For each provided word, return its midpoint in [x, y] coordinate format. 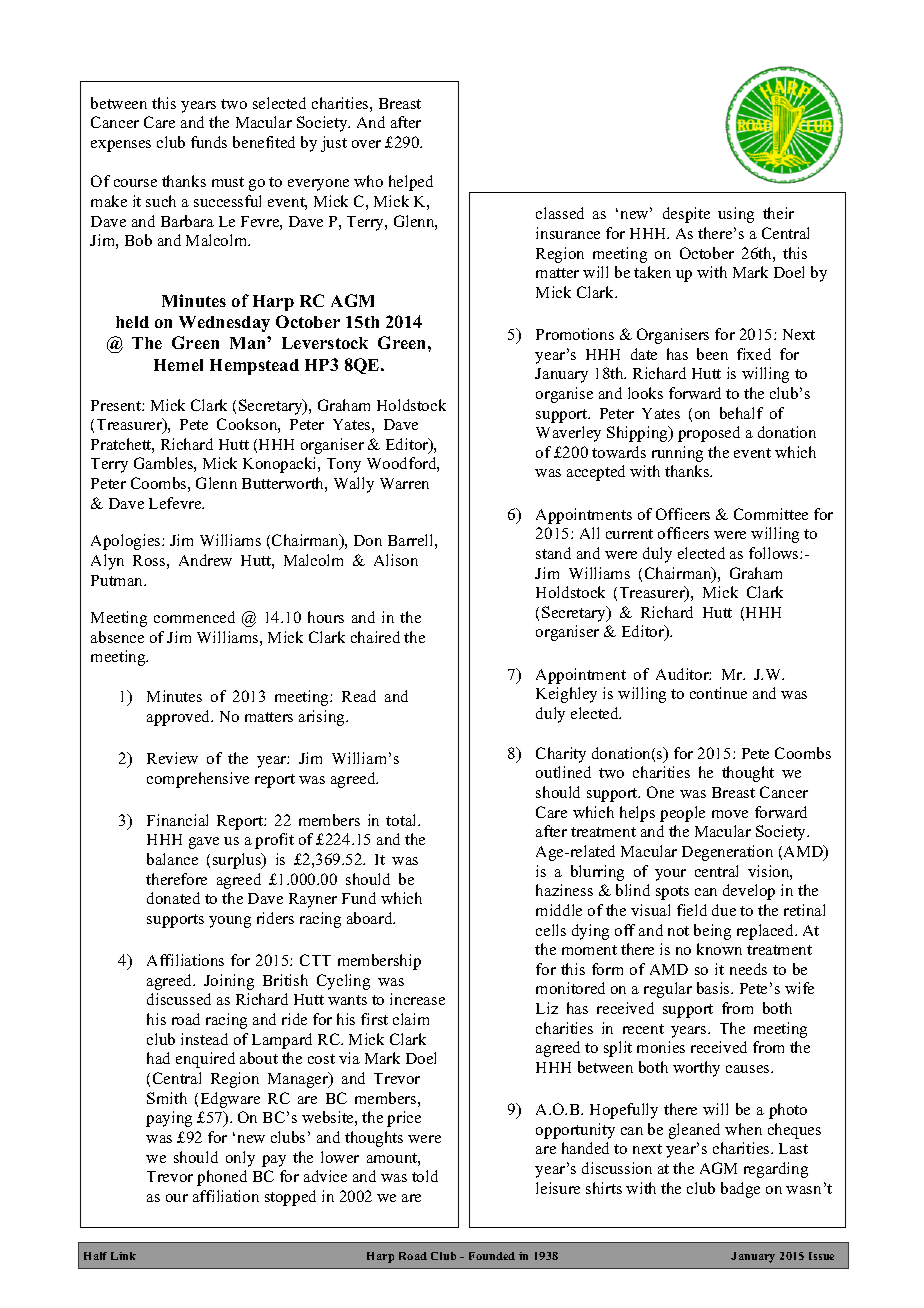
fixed [754, 354]
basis [714, 988]
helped [411, 183]
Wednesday [224, 324]
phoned [222, 1178]
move [730, 814]
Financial [177, 820]
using [736, 215]
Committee [771, 514]
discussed [179, 999]
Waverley [568, 434]
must [228, 182]
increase [417, 999]
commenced [194, 617]
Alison [396, 560]
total [402, 820]
